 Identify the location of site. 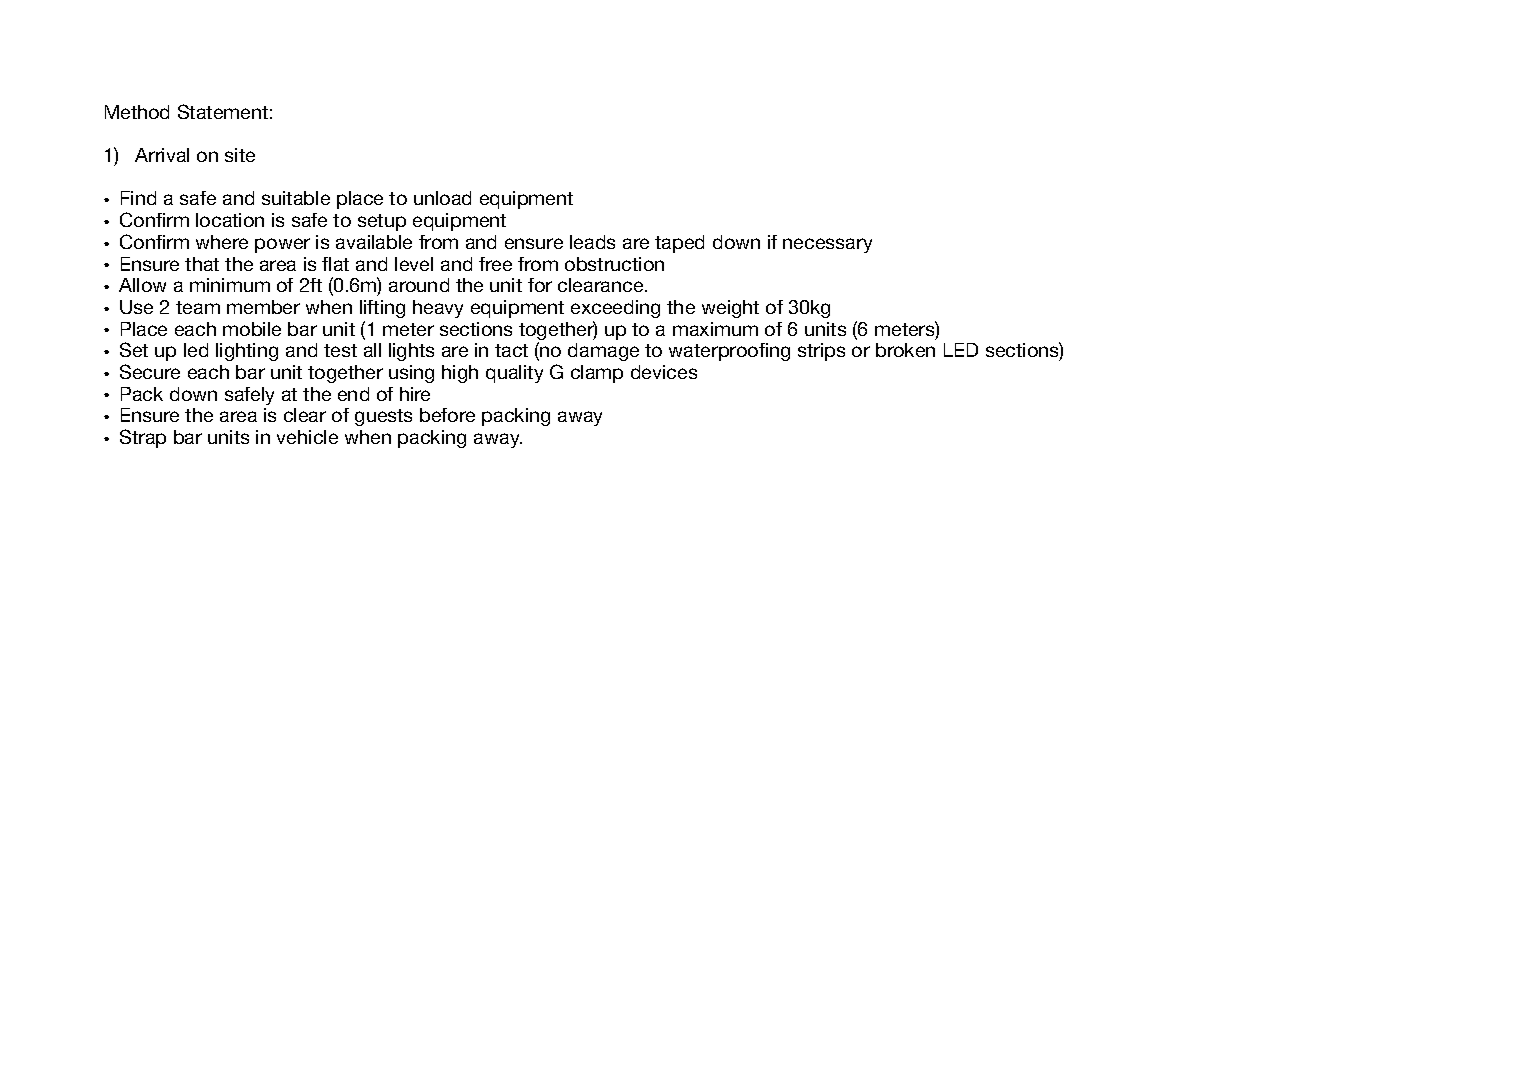
(240, 155).
